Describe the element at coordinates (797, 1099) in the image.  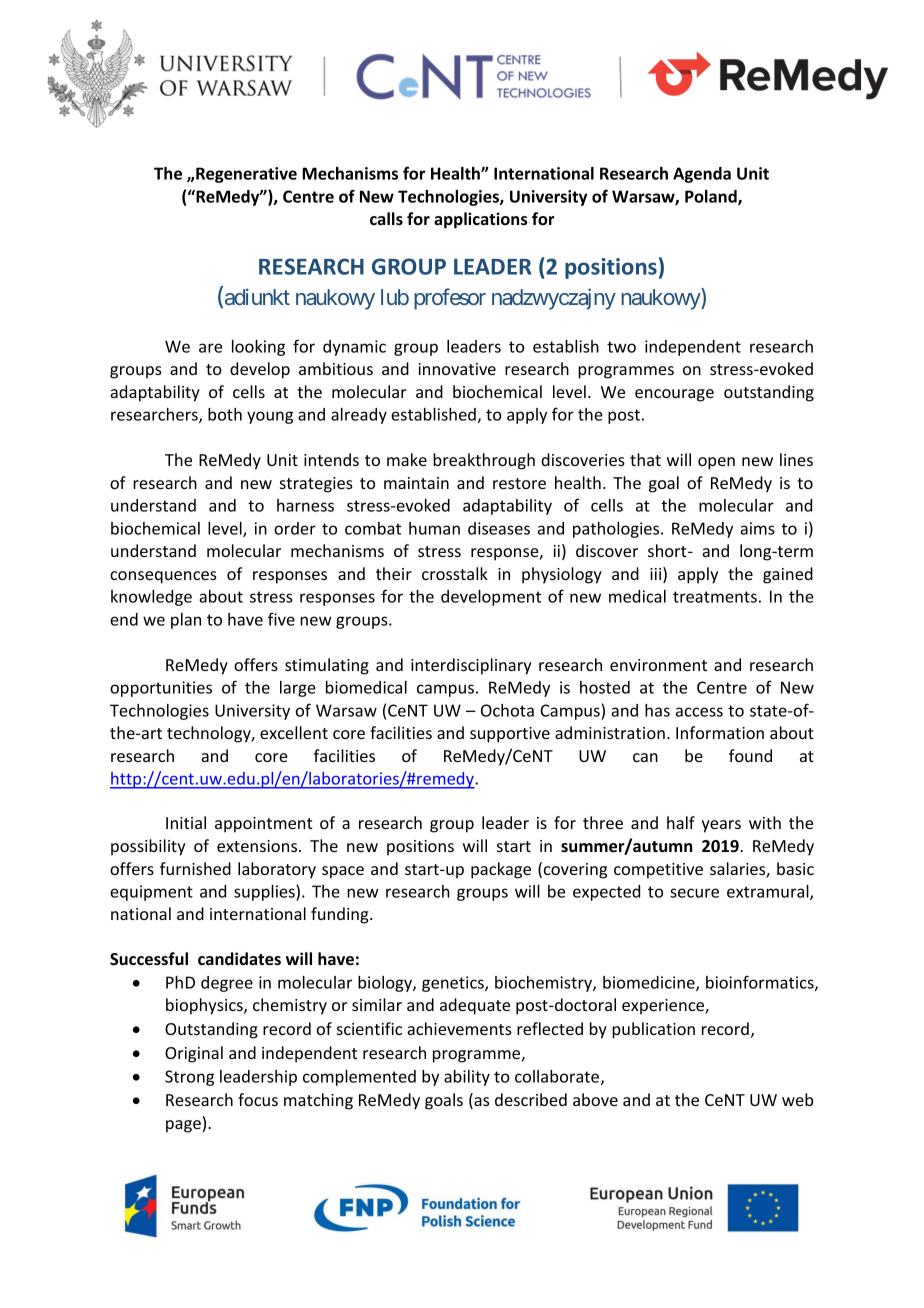
I see `web` at that location.
